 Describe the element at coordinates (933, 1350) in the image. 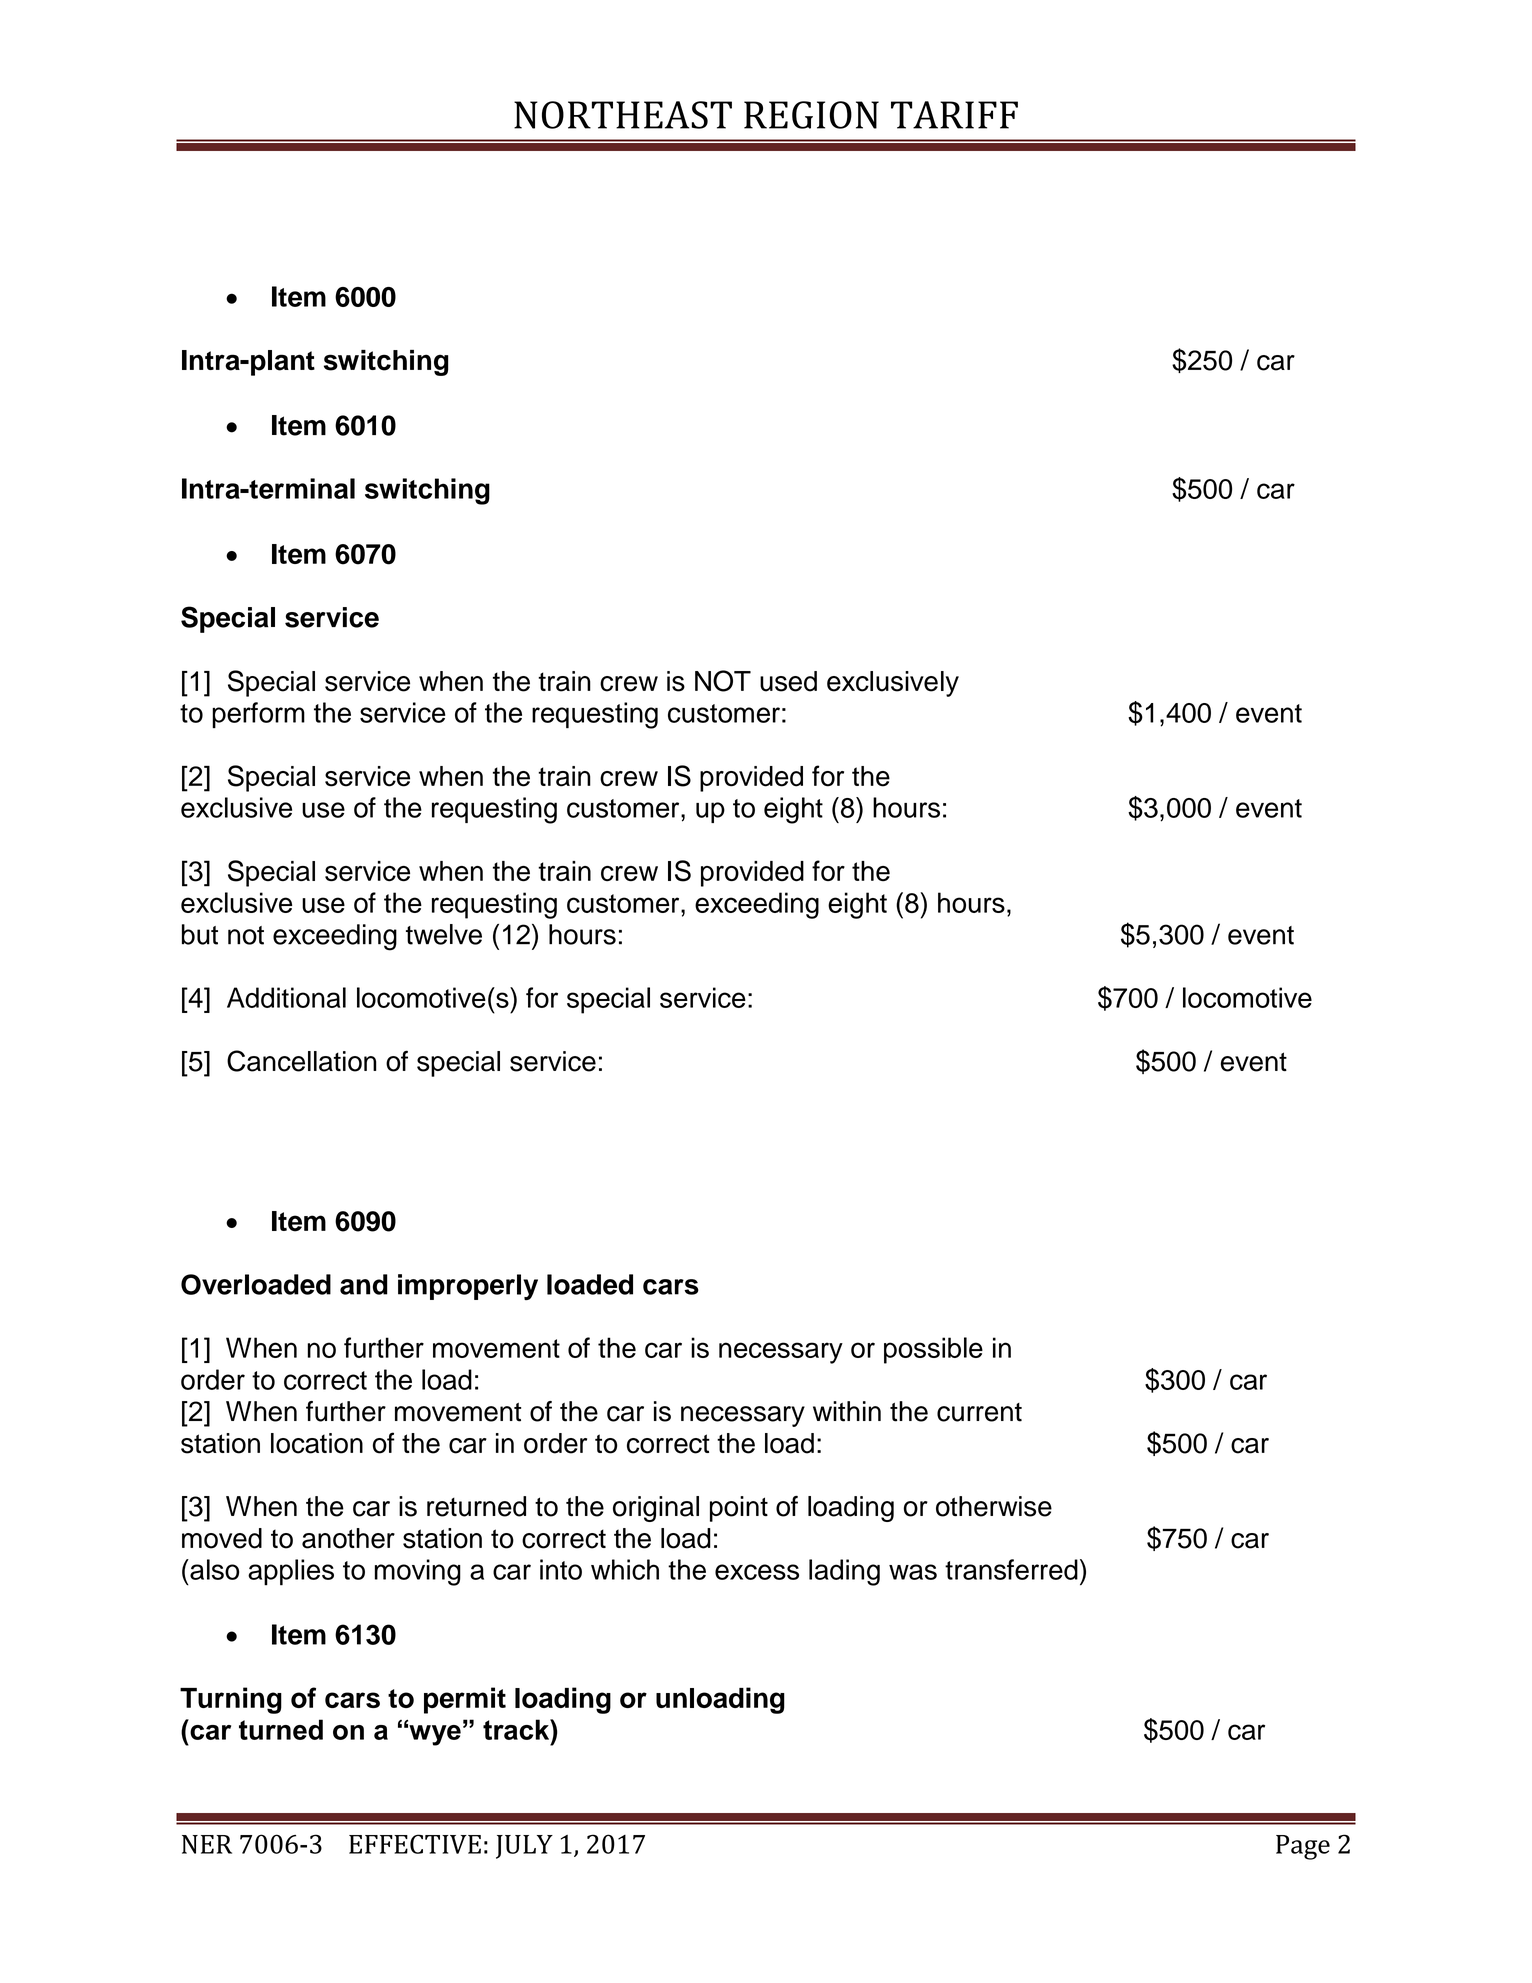

I see `possible` at that location.
